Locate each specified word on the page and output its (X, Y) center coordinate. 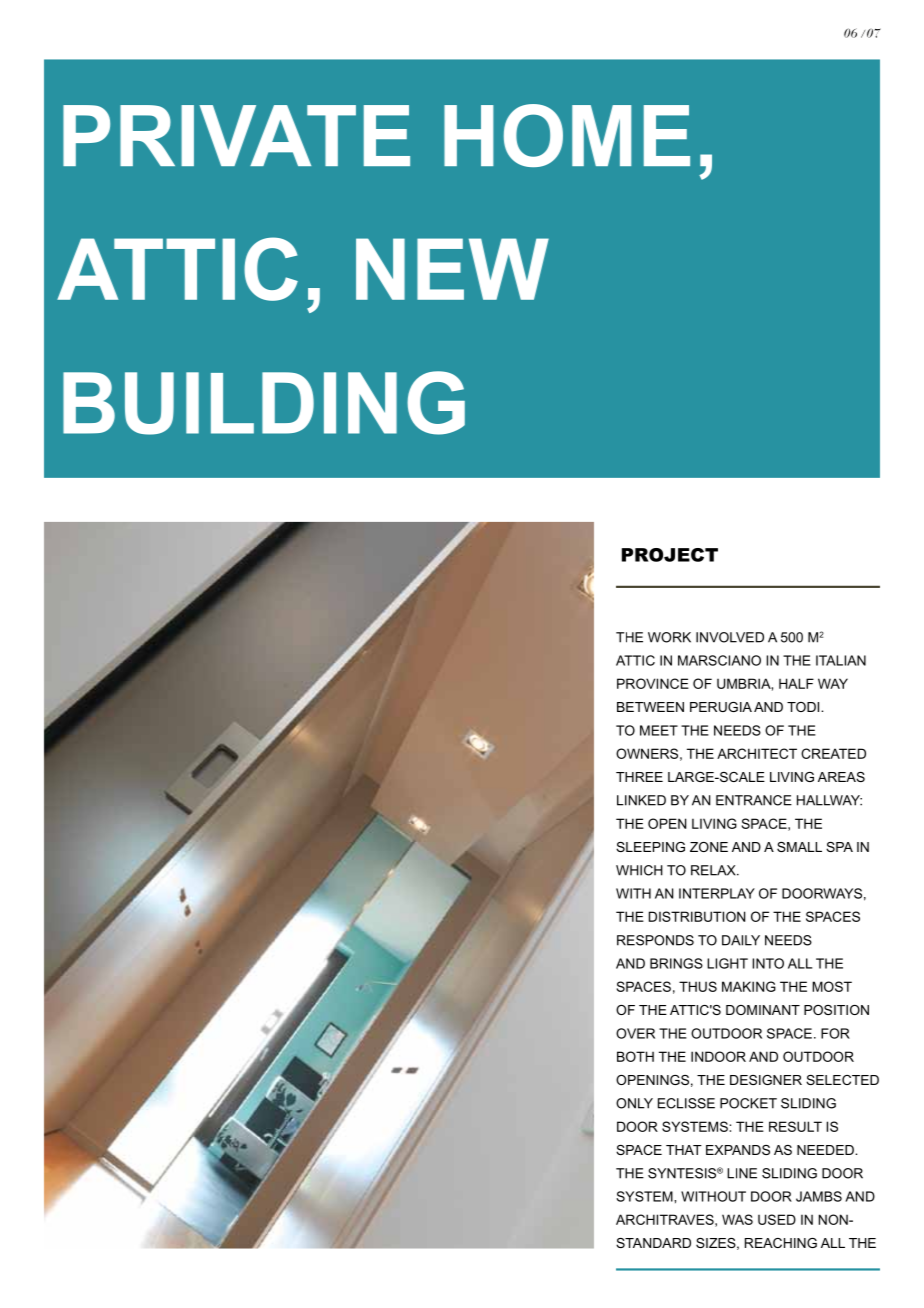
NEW (452, 269)
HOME (567, 135)
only (634, 1103)
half (796, 683)
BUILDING (264, 403)
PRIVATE (236, 135)
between (650, 707)
